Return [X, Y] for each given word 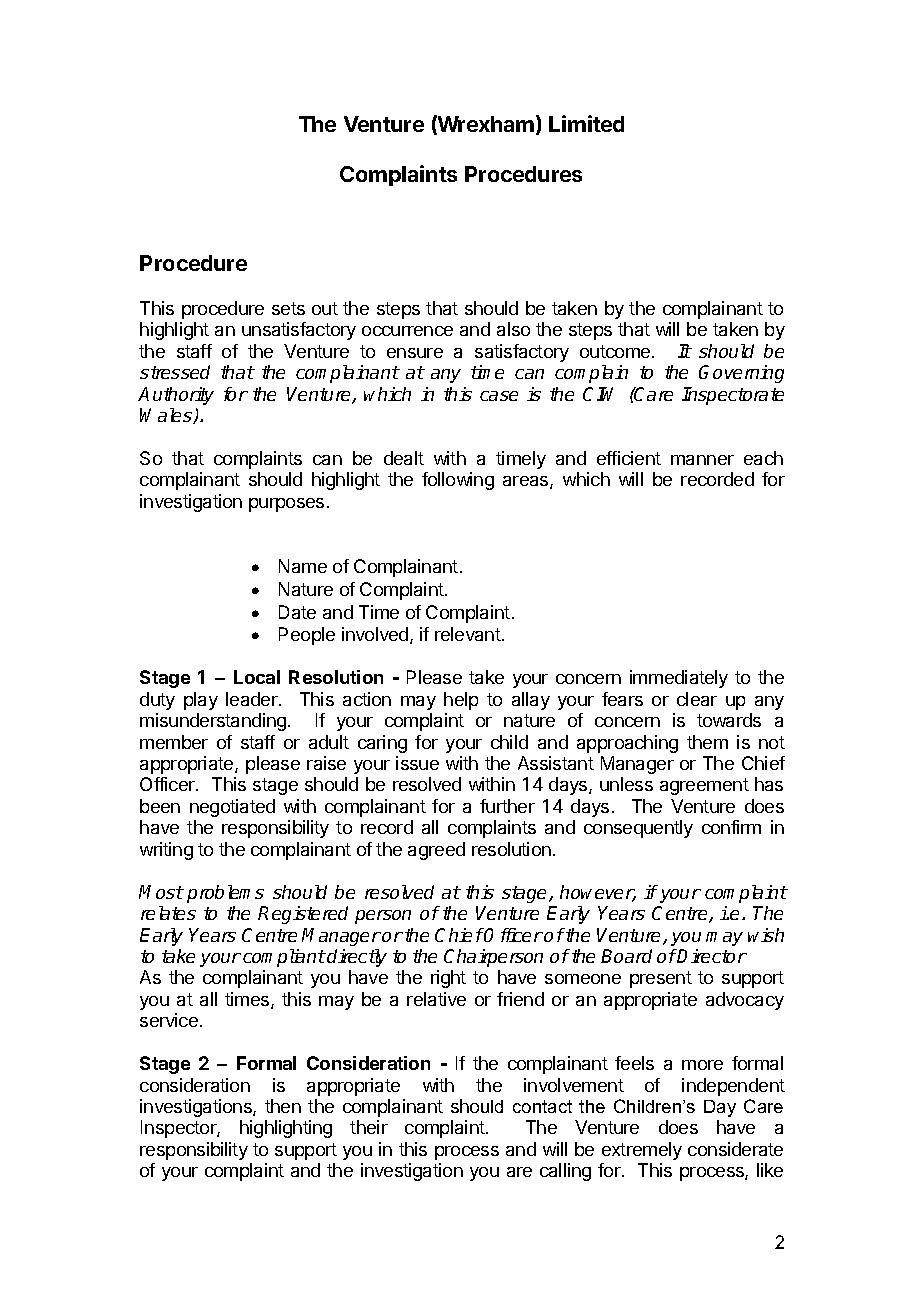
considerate [735, 1149]
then [283, 1106]
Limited [586, 123]
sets [288, 308]
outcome [616, 351]
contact [542, 1106]
